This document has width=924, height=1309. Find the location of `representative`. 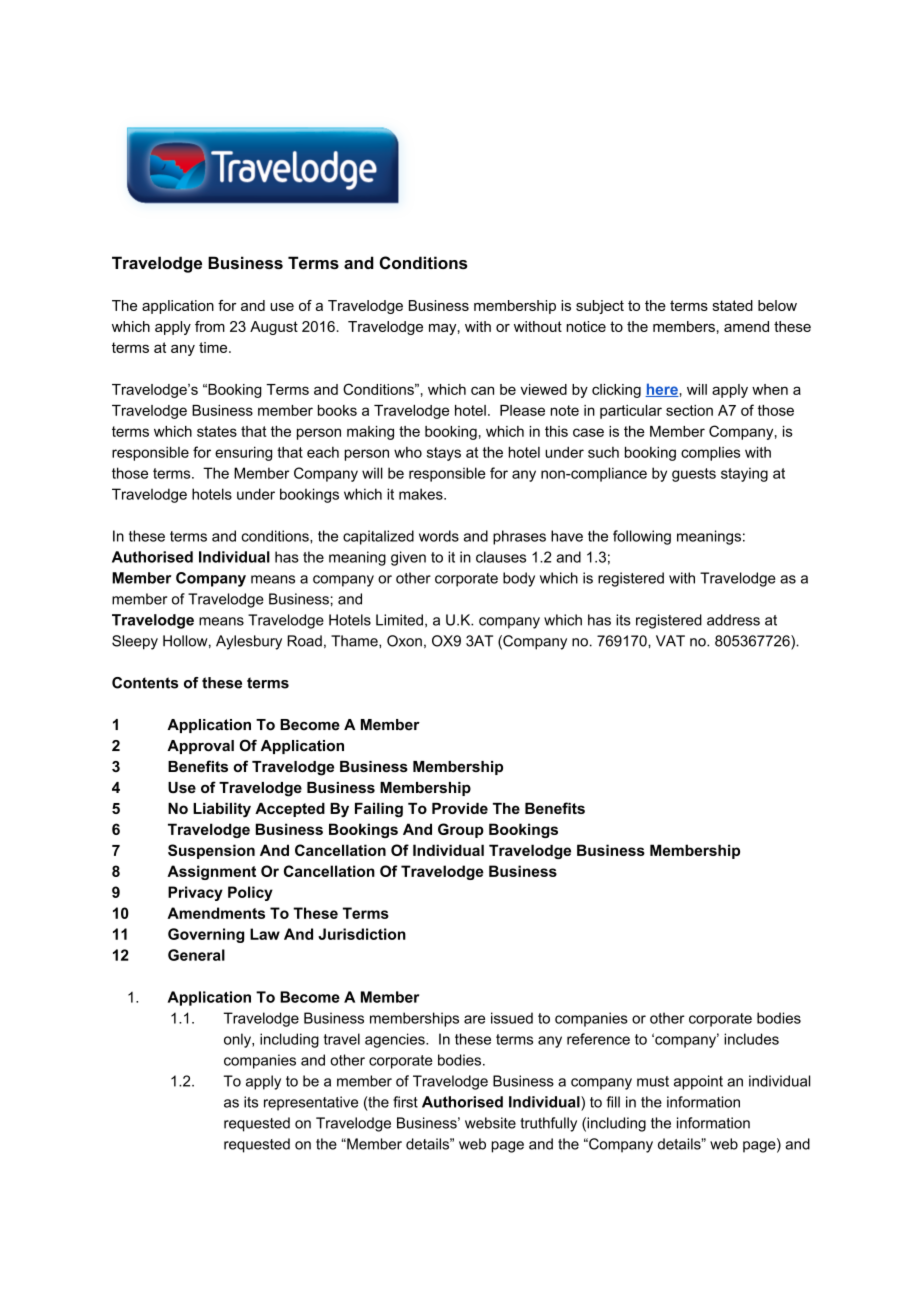

representative is located at coordinates (311, 1103).
